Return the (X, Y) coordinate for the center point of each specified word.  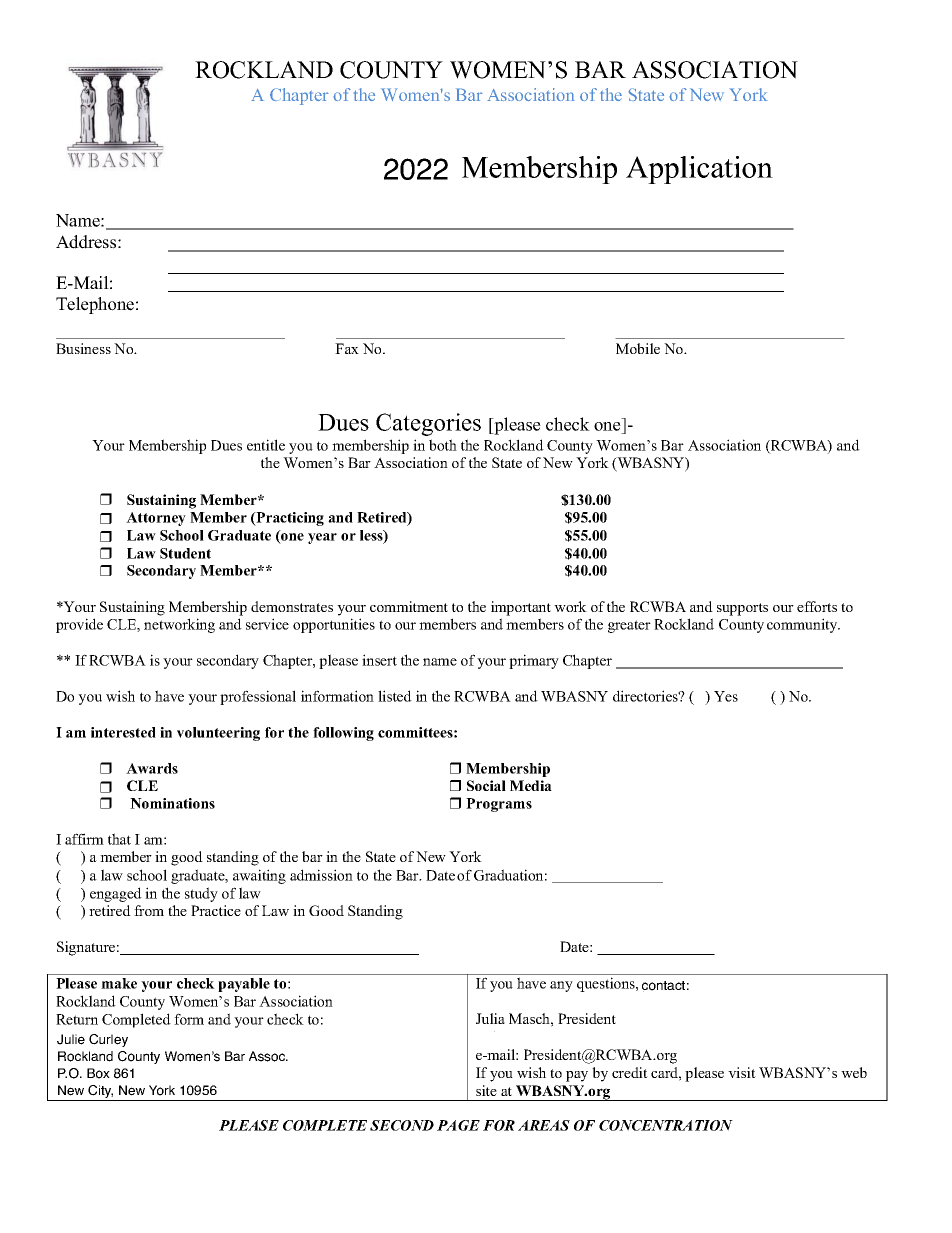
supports (742, 609)
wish (120, 696)
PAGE (458, 1125)
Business (83, 348)
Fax (347, 348)
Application (699, 170)
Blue (83, 1056)
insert (379, 660)
